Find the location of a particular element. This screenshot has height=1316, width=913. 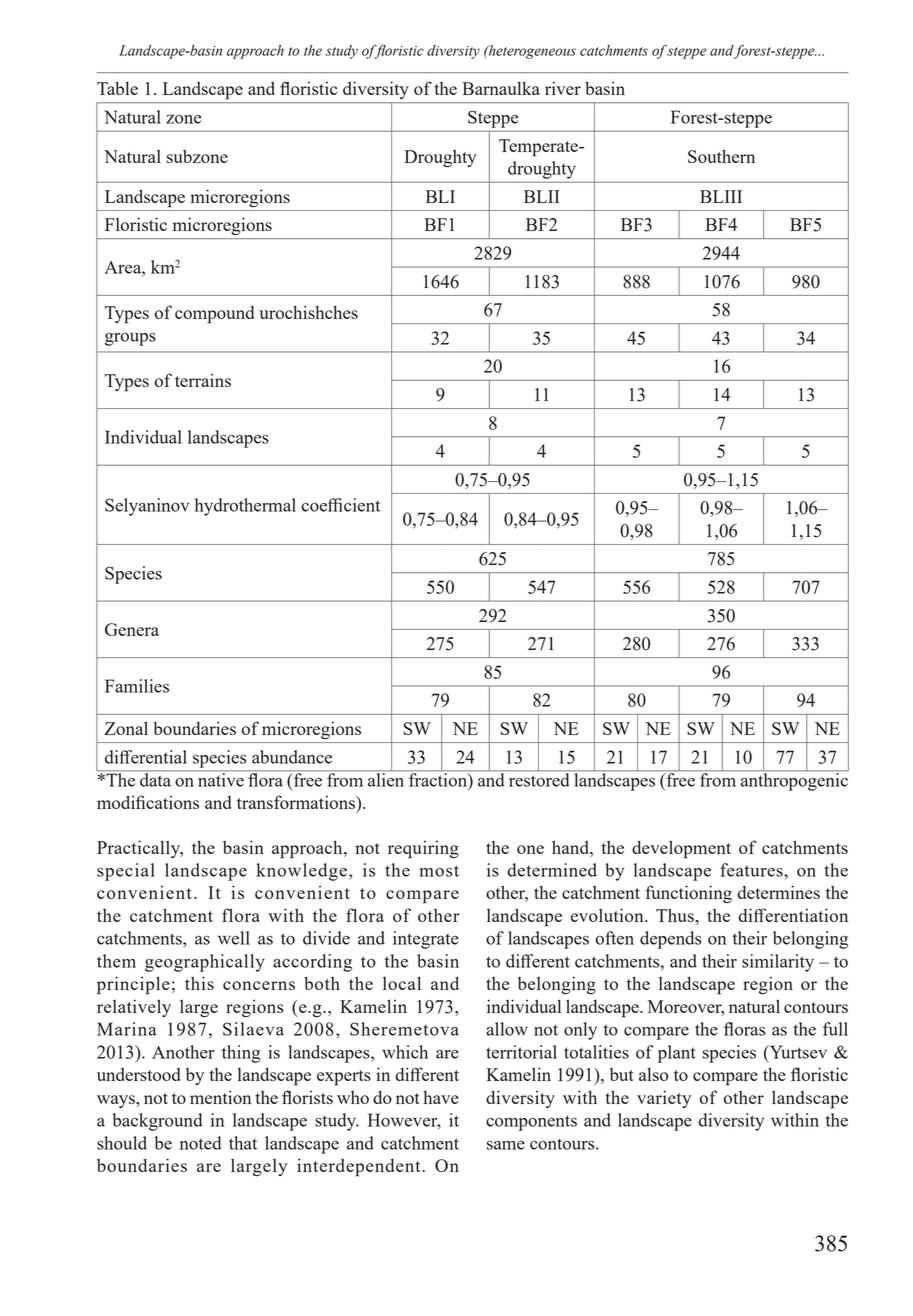

alien is located at coordinates (386, 778).
